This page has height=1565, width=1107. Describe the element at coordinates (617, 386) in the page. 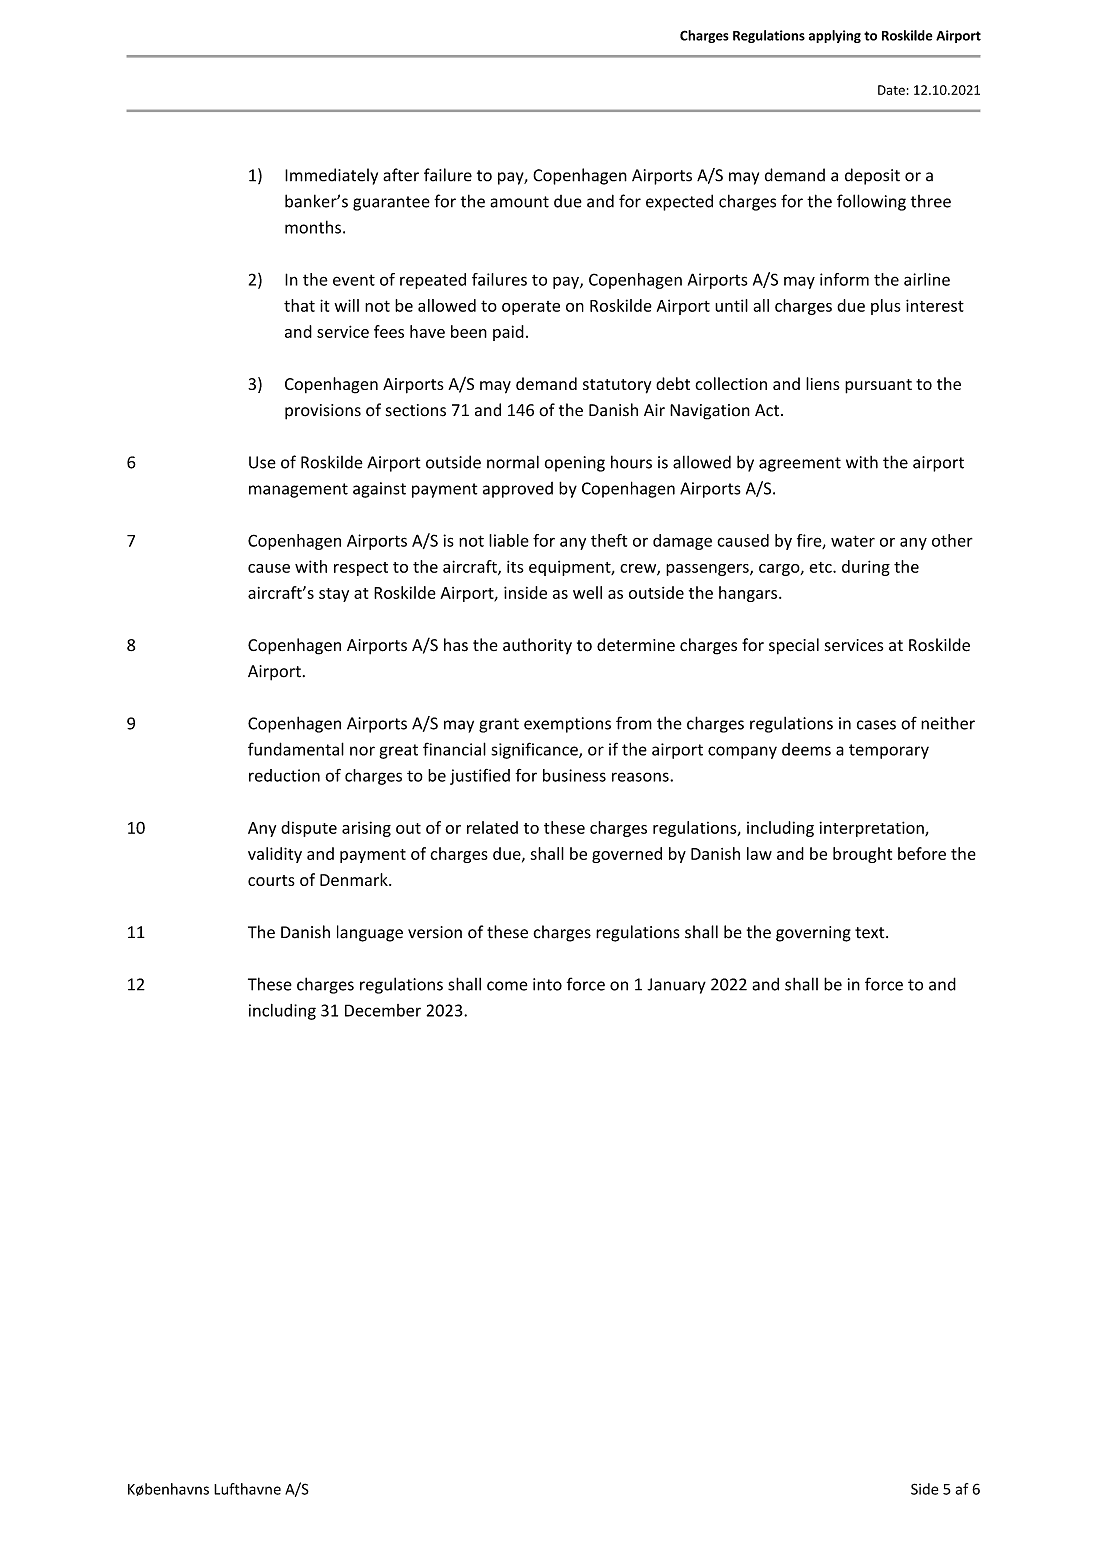

I see `statutory` at that location.
